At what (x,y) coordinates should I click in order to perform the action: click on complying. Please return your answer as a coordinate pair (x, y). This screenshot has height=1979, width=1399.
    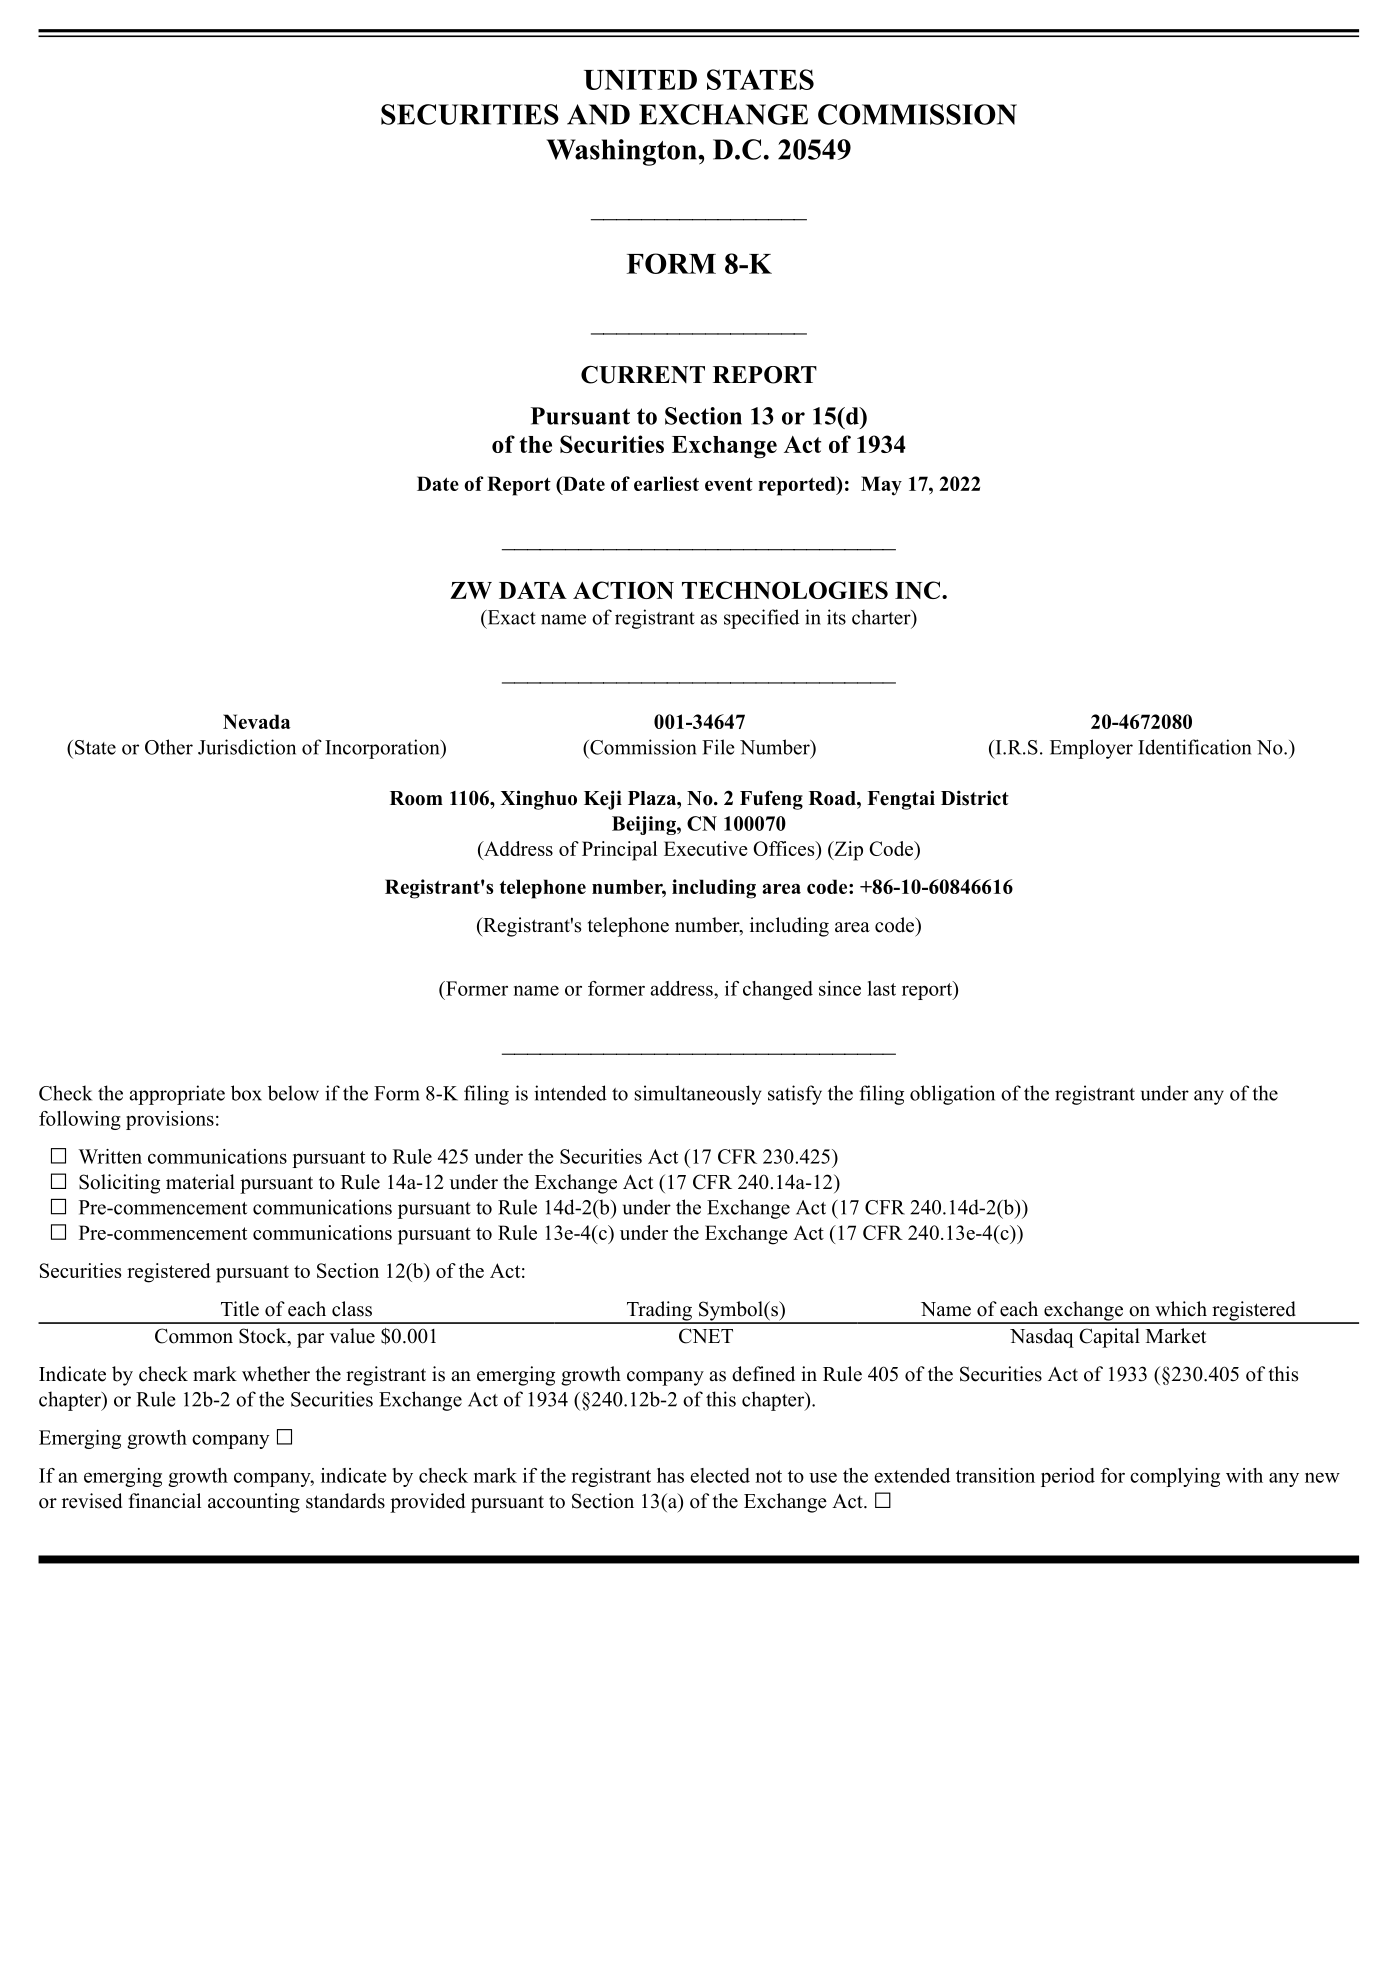
    Looking at the image, I should click on (1175, 1477).
